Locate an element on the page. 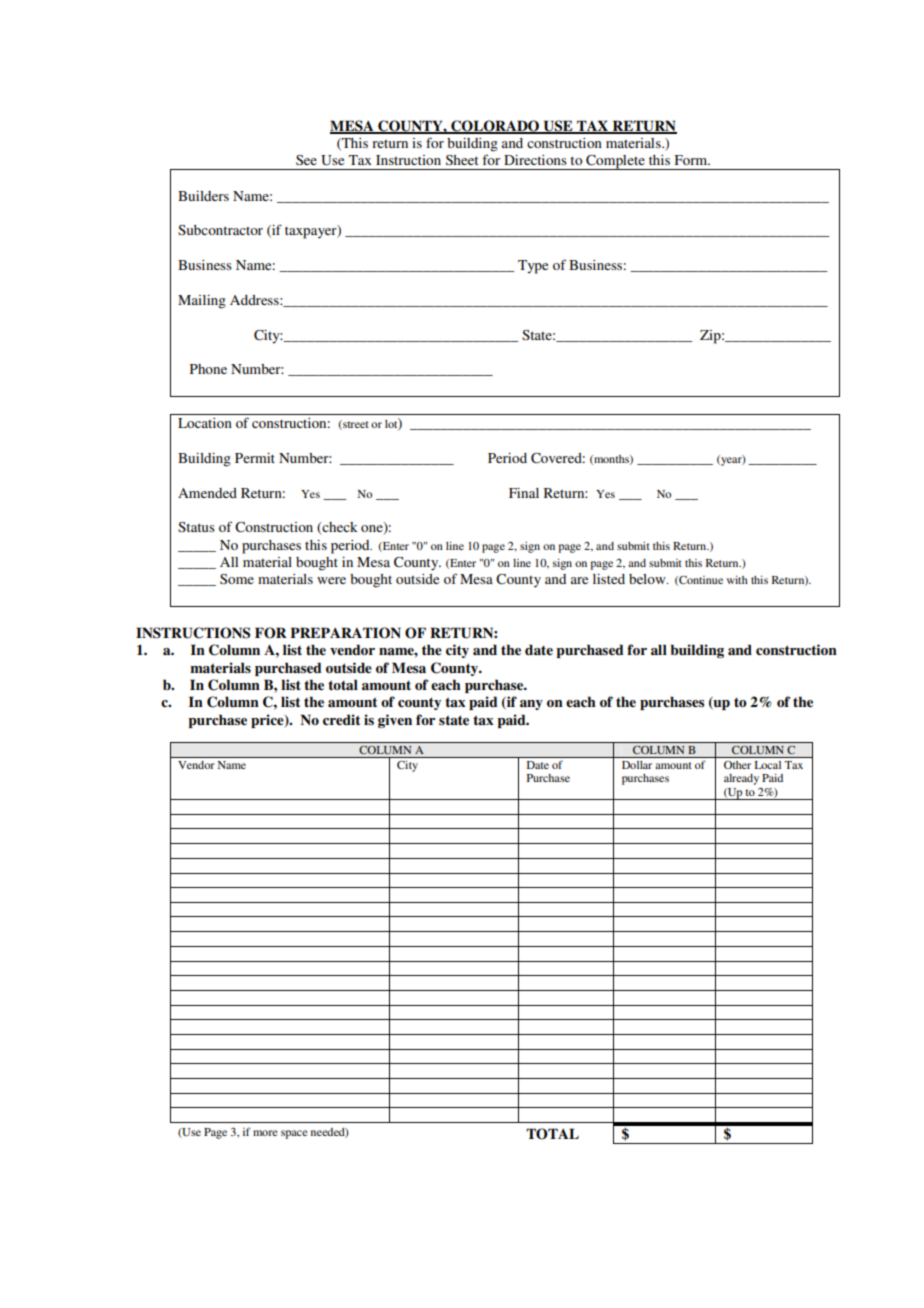  Some is located at coordinates (237, 579).
